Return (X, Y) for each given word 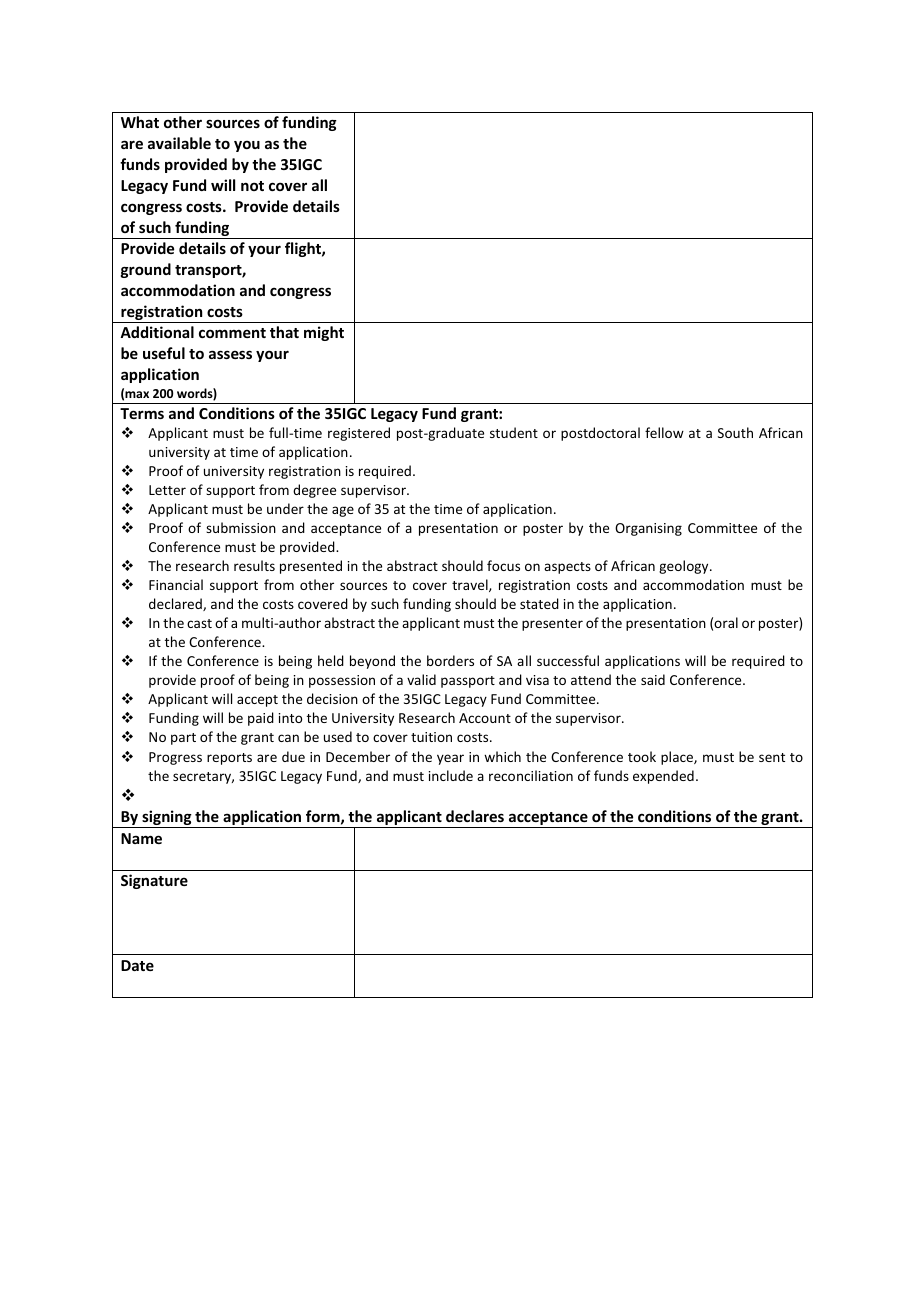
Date (137, 965)
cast (199, 623)
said (653, 679)
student (514, 432)
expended (663, 777)
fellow (664, 432)
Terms (142, 413)
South (735, 432)
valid (421, 679)
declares (475, 816)
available (179, 143)
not (252, 186)
